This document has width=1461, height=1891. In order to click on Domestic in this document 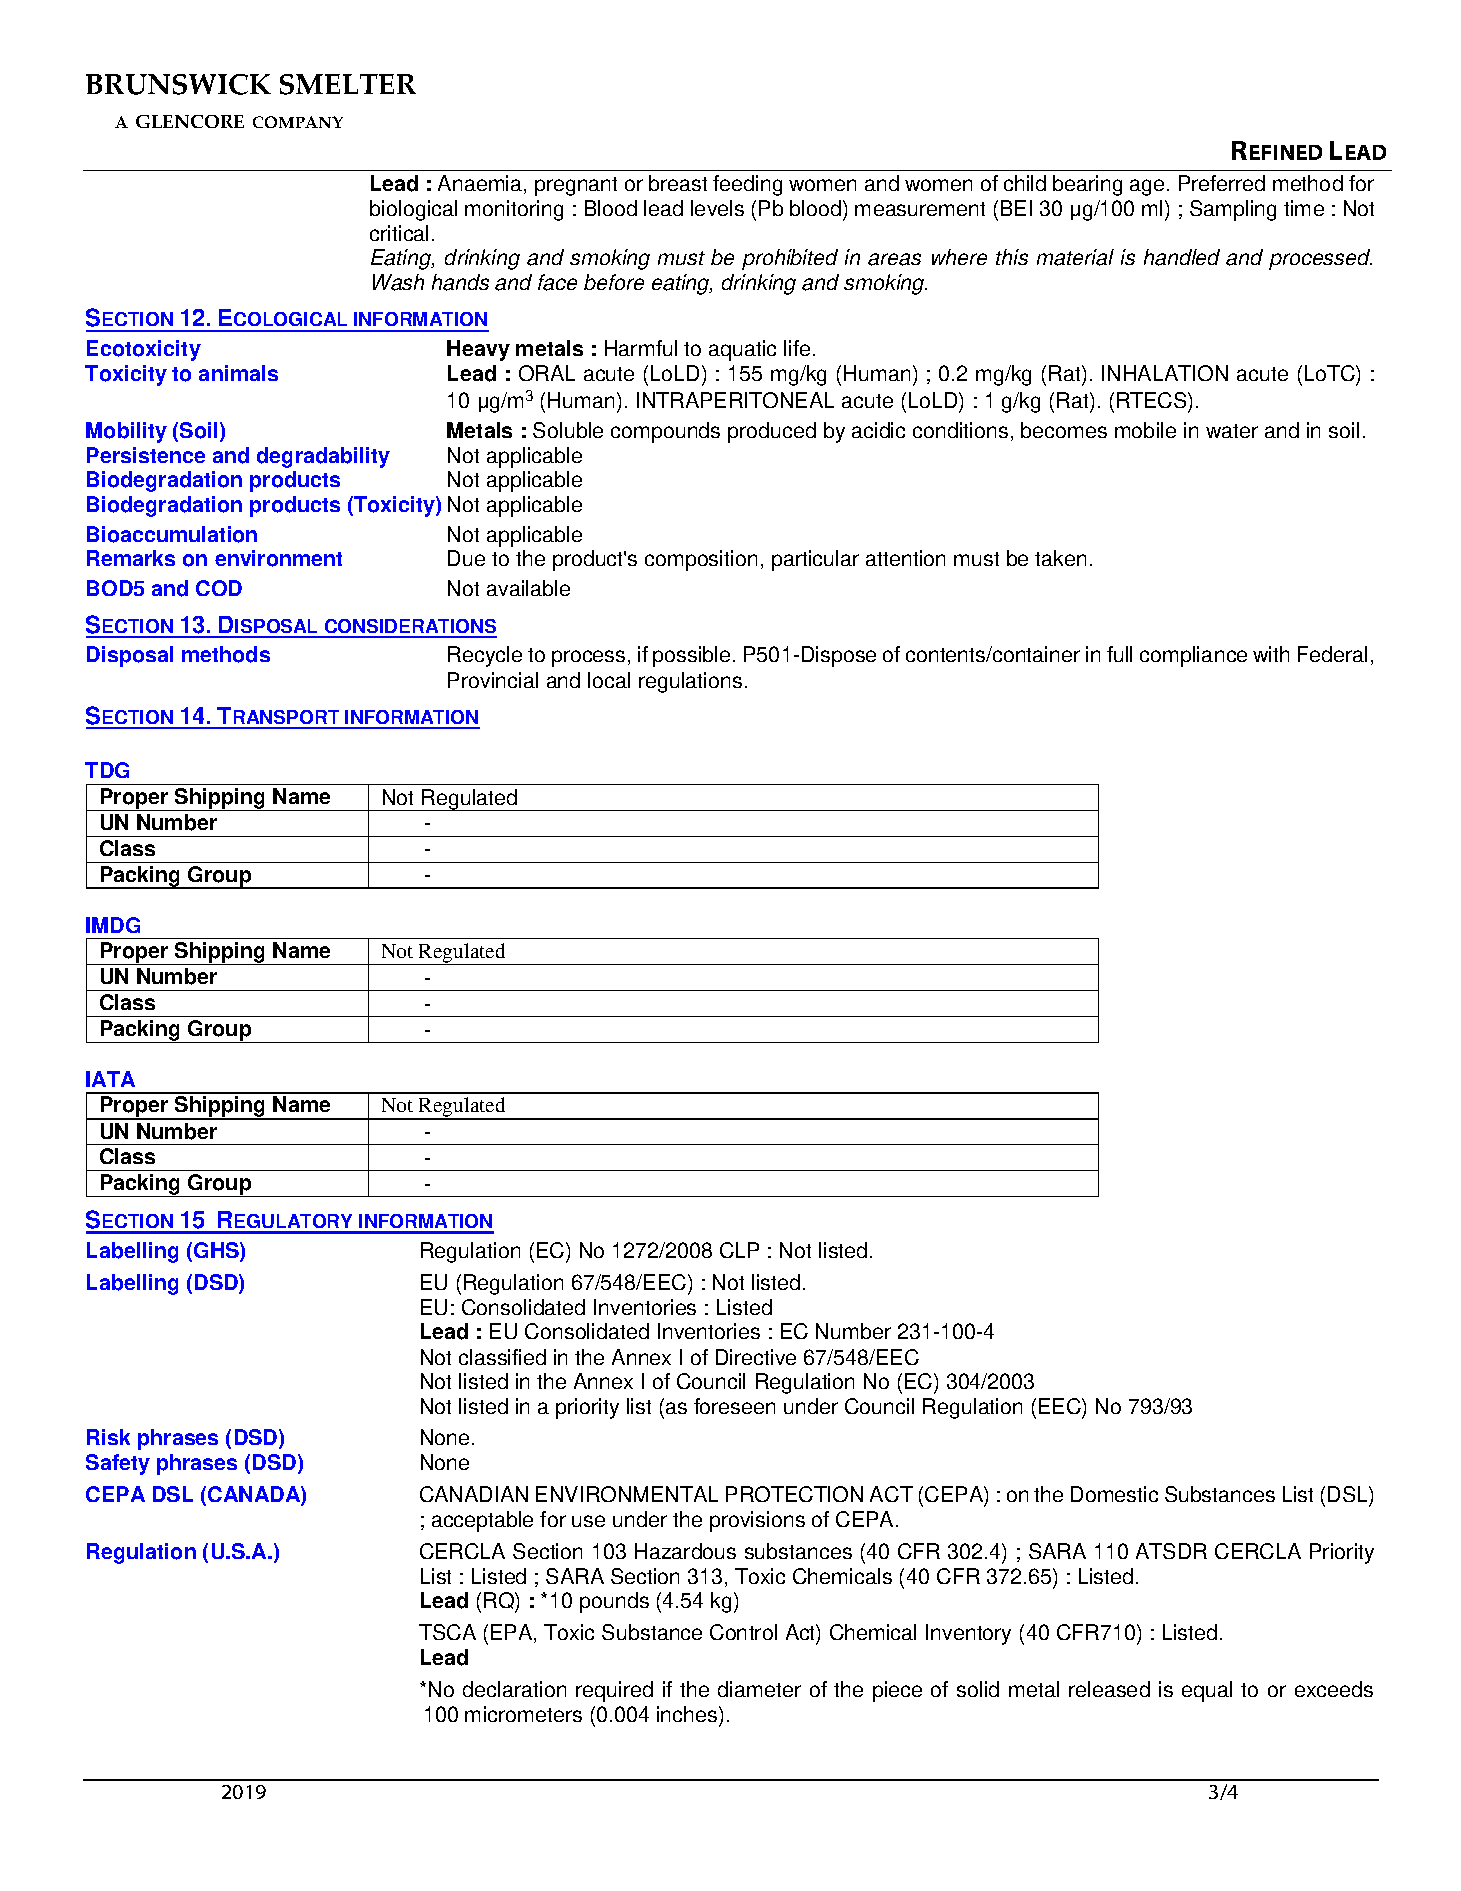, I will do `click(1114, 1494)`.
